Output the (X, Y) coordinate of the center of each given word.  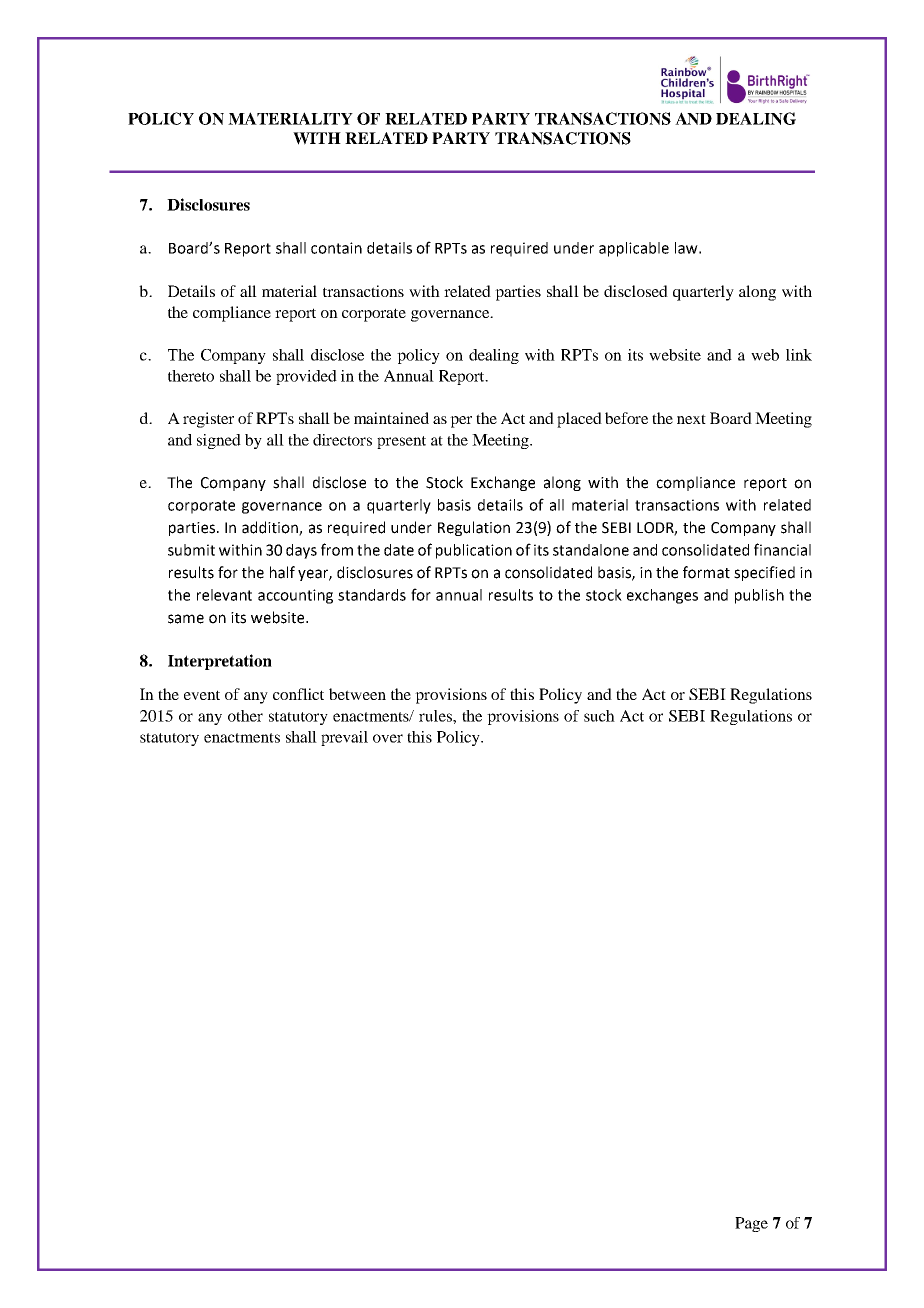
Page (751, 1224)
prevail (344, 738)
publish (759, 596)
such (599, 716)
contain (336, 248)
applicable (634, 249)
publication (474, 551)
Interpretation (220, 662)
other (245, 716)
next (691, 419)
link (799, 355)
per (461, 422)
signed (219, 441)
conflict (298, 694)
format (706, 572)
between (357, 694)
